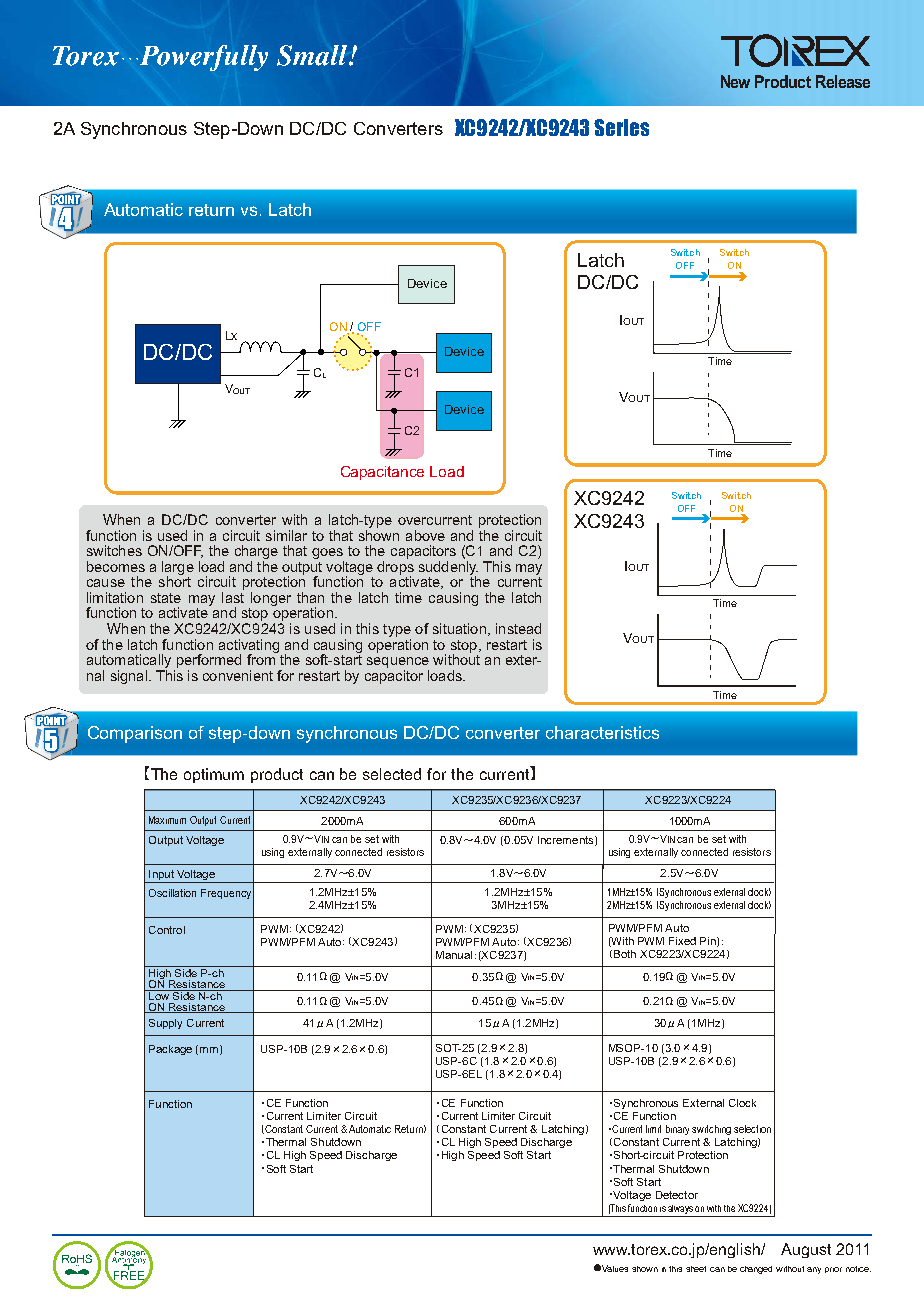  Describe the element at coordinates (843, 81) in the screenshot. I see `Release` at that location.
